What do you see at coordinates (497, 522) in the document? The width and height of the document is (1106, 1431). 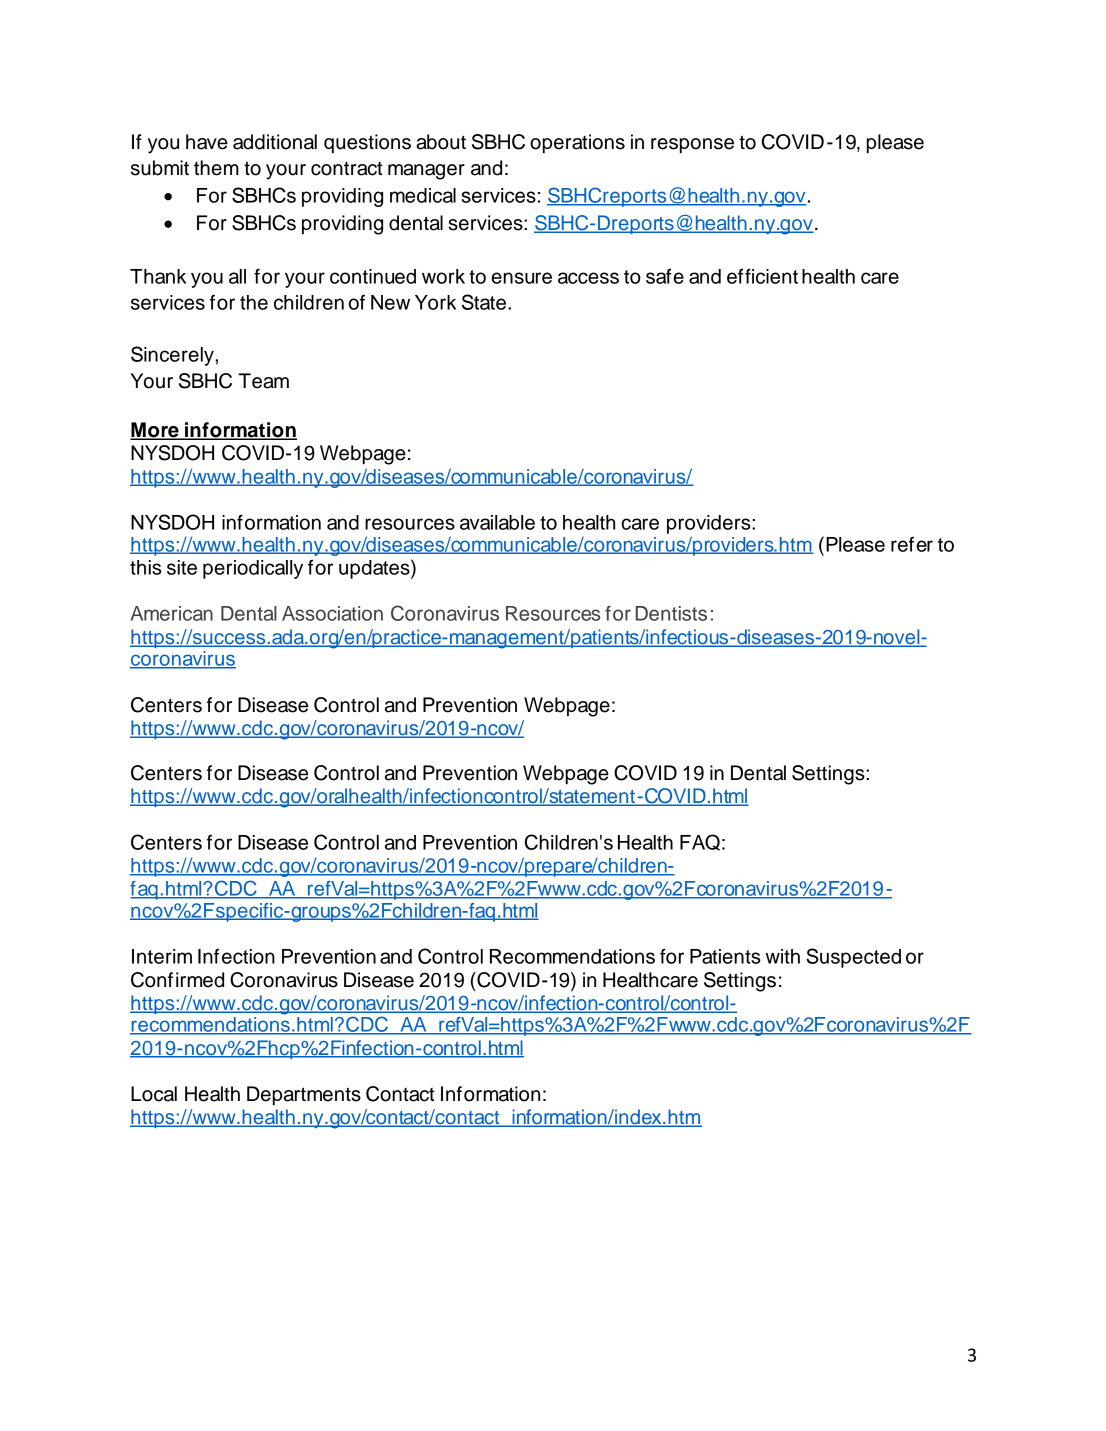 I see `available` at bounding box center [497, 522].
